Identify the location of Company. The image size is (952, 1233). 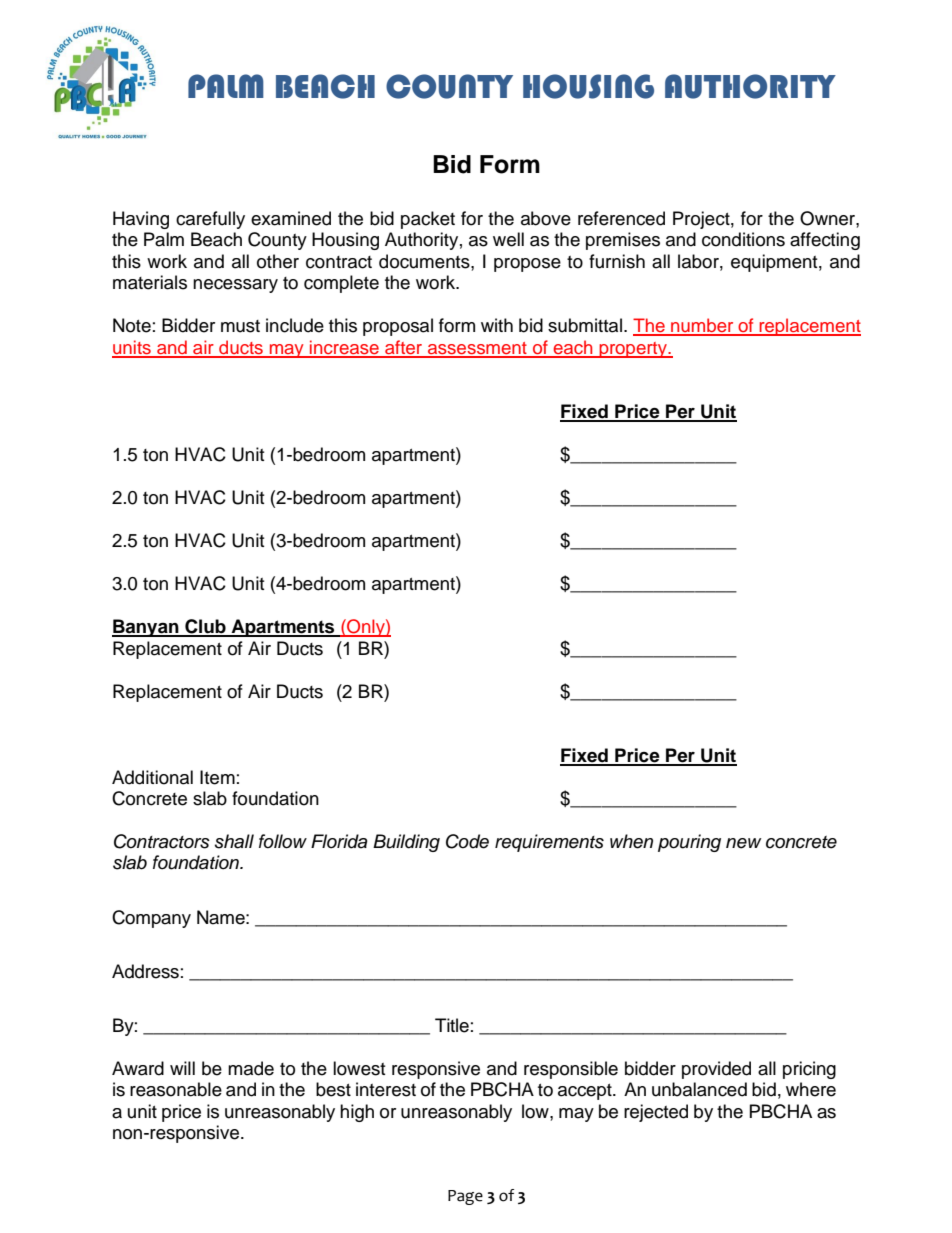
(151, 919).
